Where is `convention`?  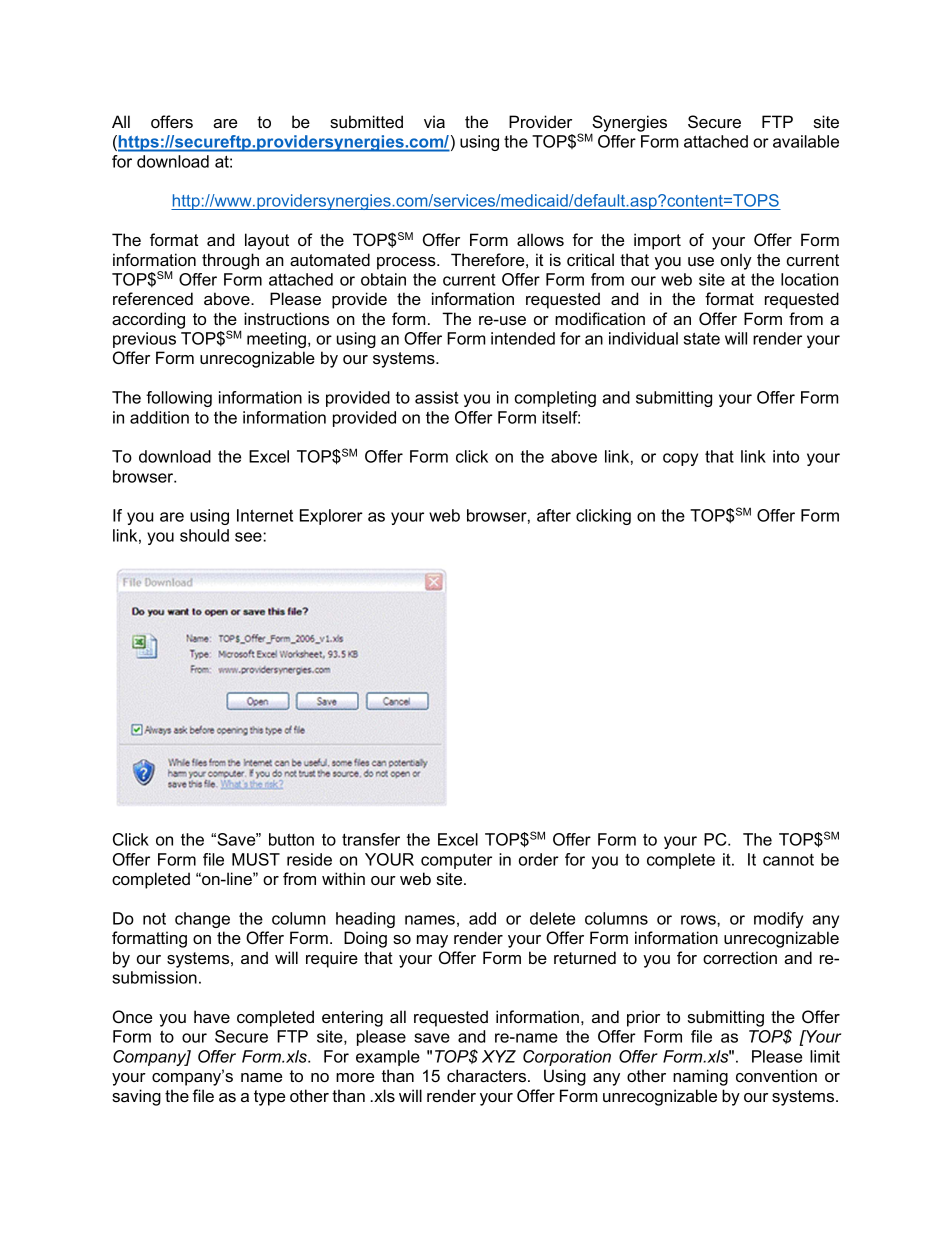 convention is located at coordinates (776, 1075).
